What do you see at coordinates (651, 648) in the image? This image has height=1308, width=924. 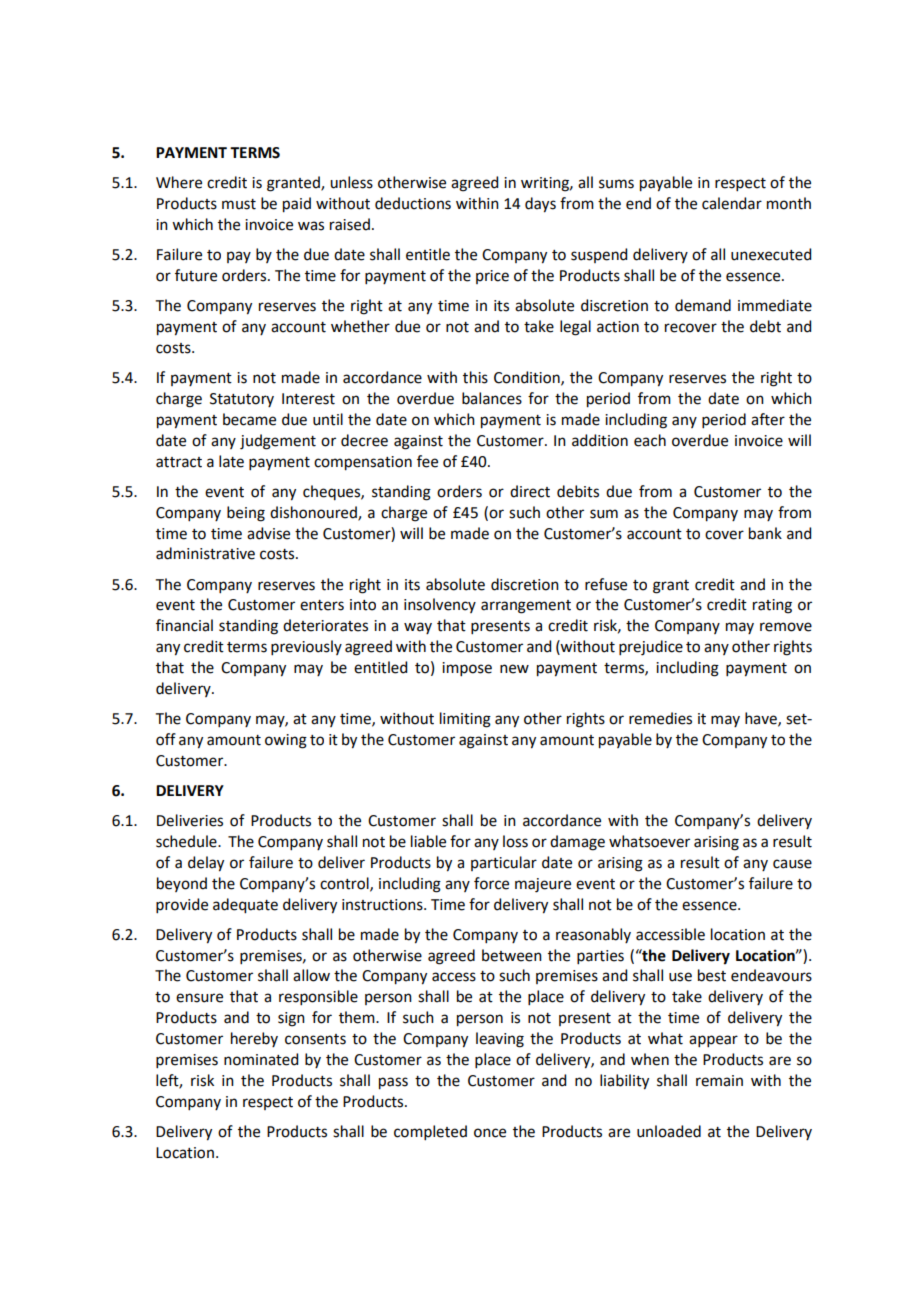 I see `prejudice` at bounding box center [651, 648].
